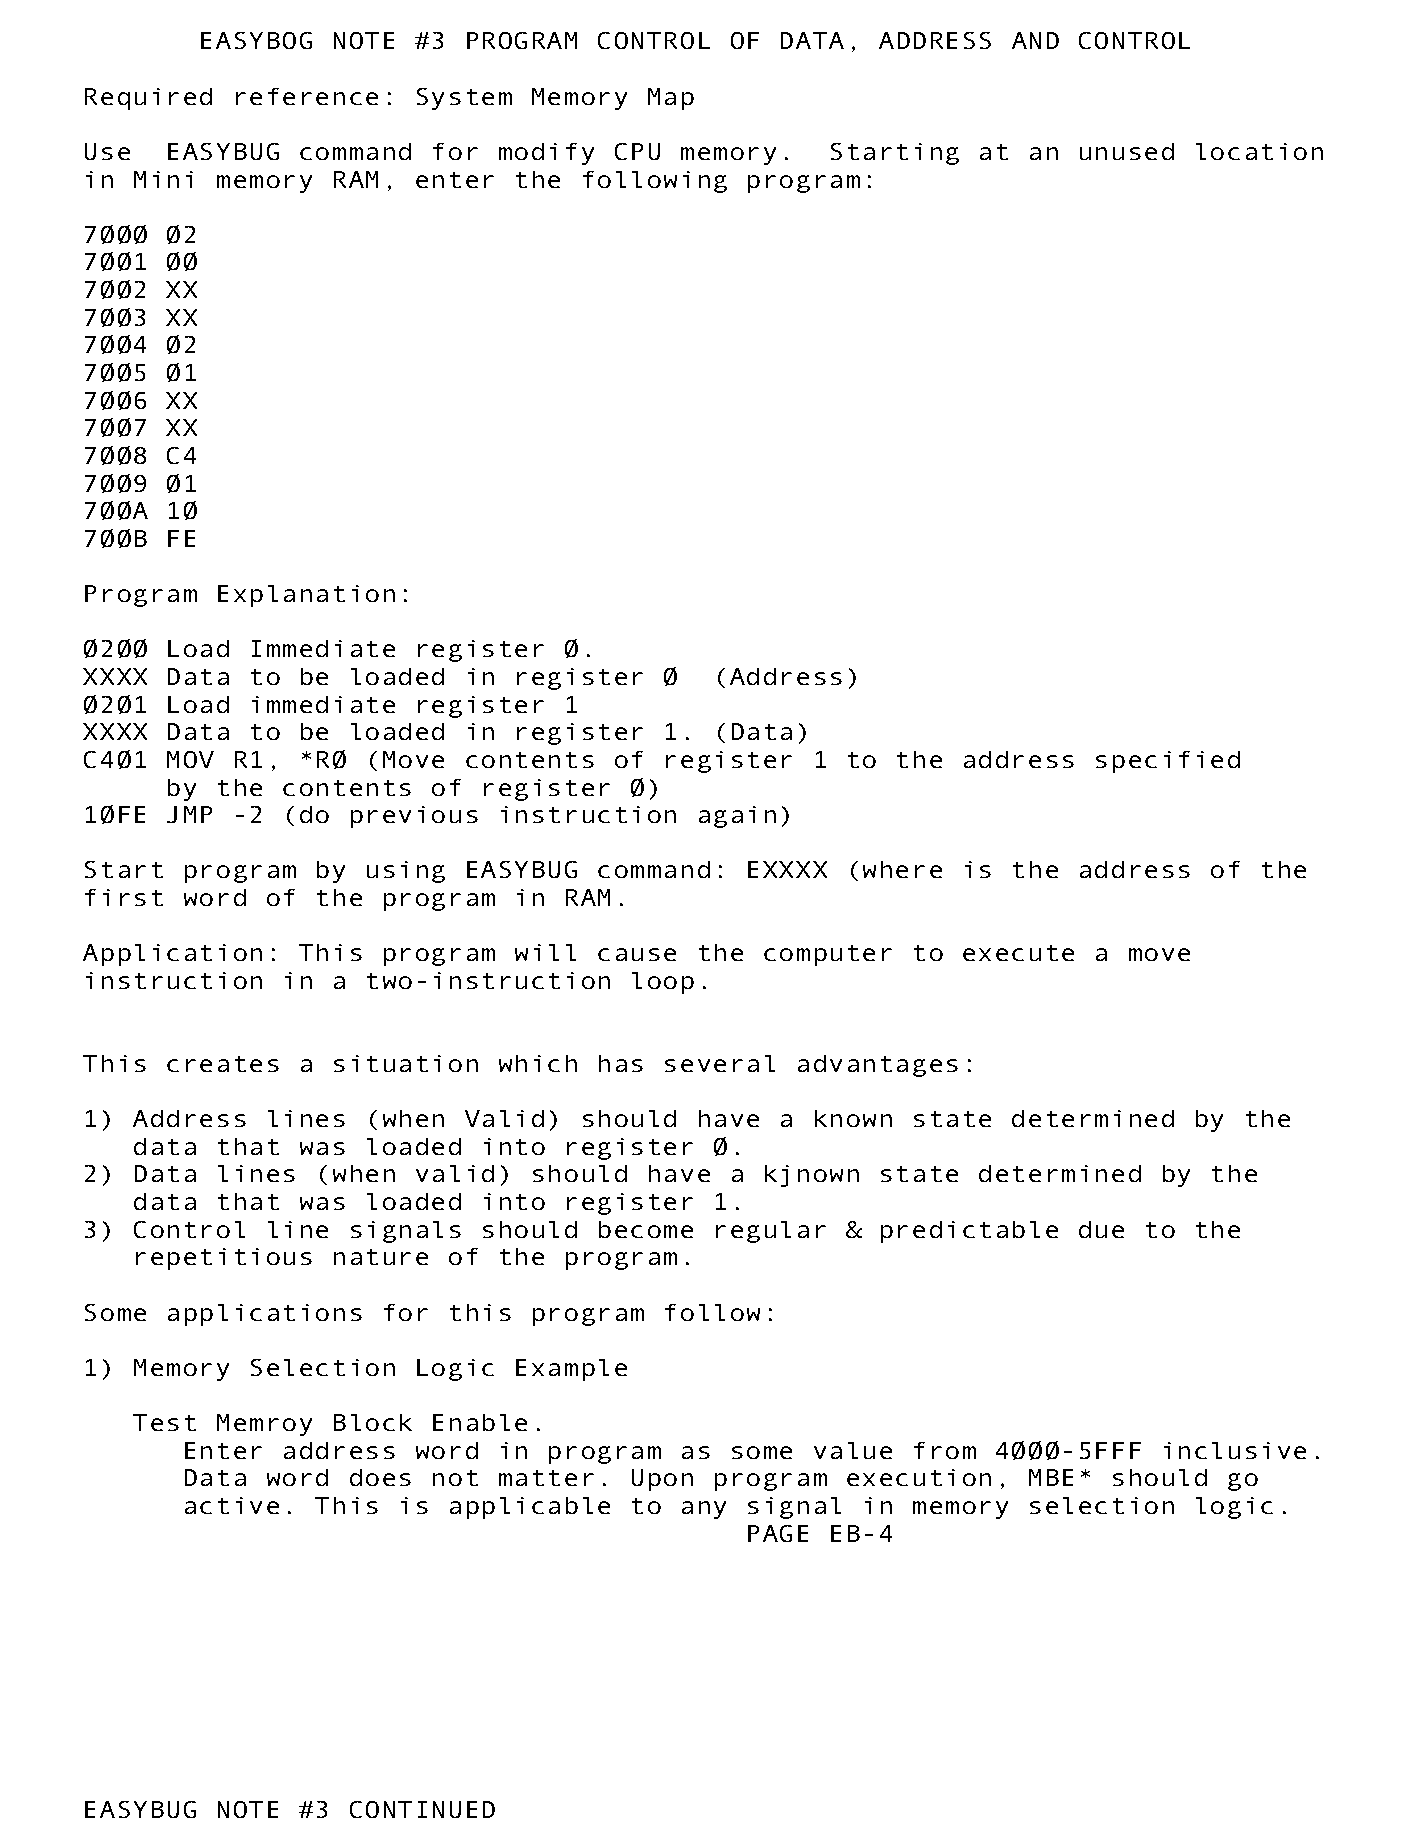 This screenshot has height=1824, width=1409. What do you see at coordinates (1127, 151) in the screenshot?
I see `unused` at bounding box center [1127, 151].
